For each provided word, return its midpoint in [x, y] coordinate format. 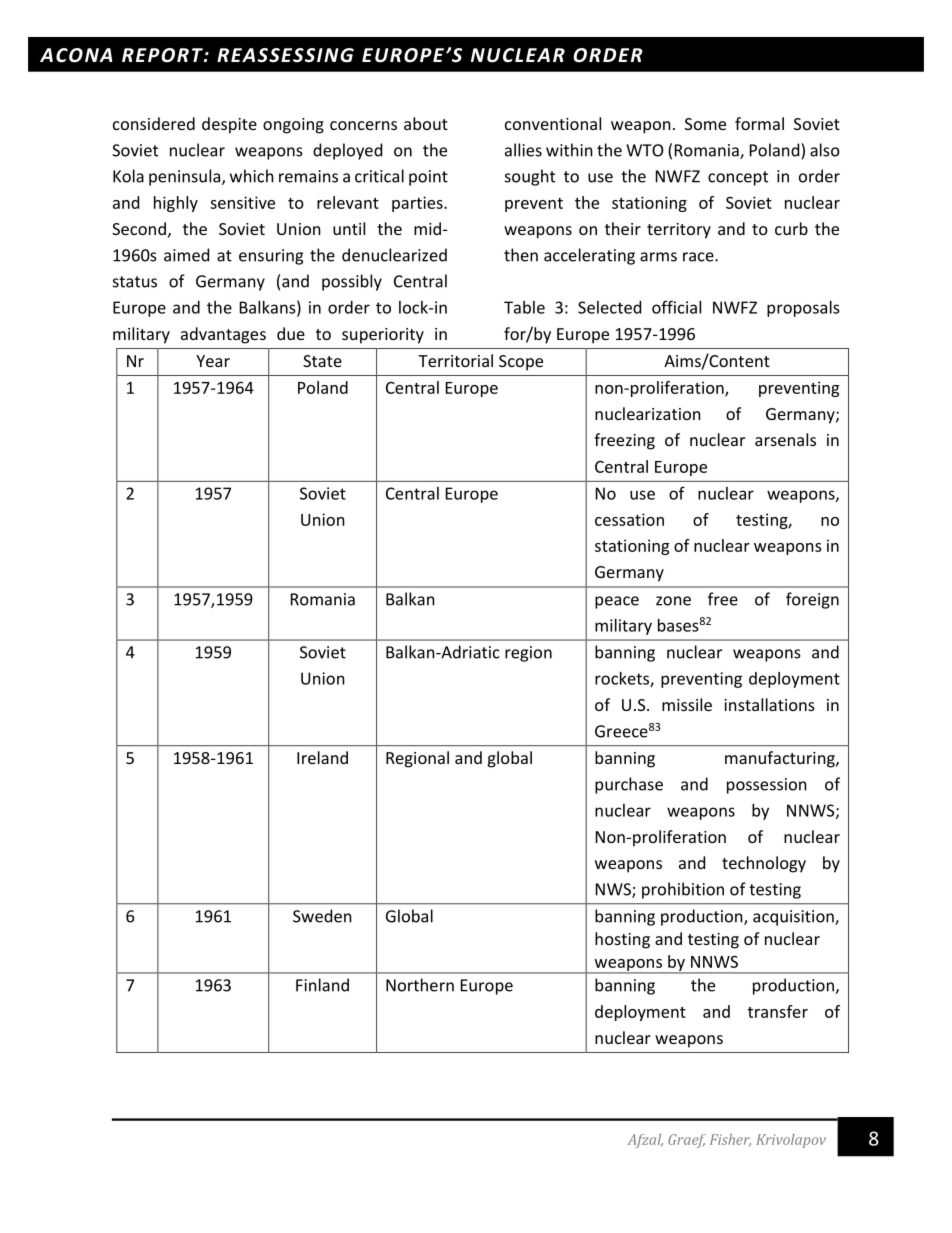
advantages [223, 335]
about [426, 123]
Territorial [455, 360]
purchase [629, 785]
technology [764, 864]
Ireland [322, 757]
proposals [803, 309]
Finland [322, 985]
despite [229, 125]
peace [617, 602]
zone [673, 601]
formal [759, 123]
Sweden [322, 916]
